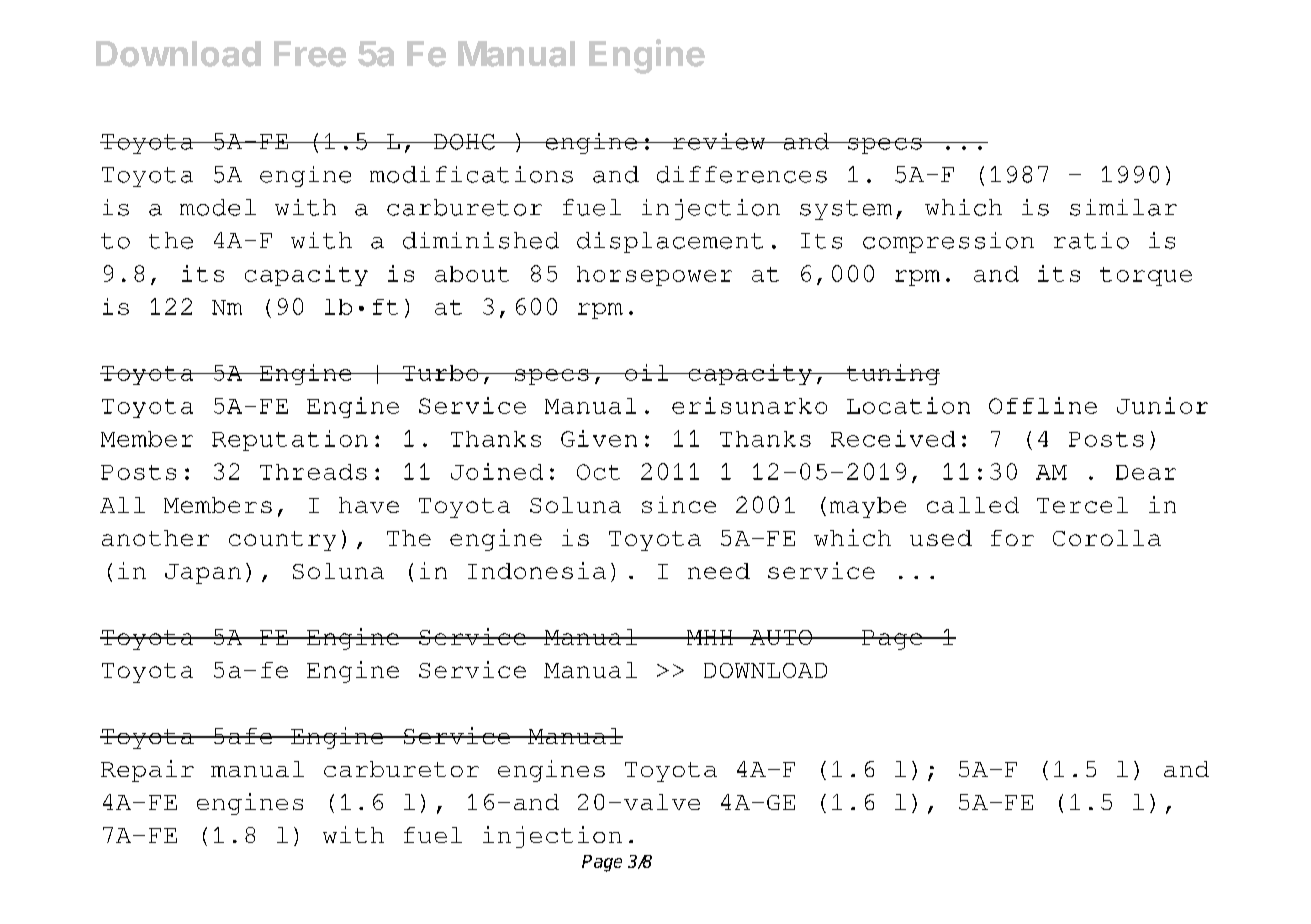 The height and width of the document is (924, 1311). What do you see at coordinates (781, 637) in the document?
I see `AUTO` at bounding box center [781, 637].
